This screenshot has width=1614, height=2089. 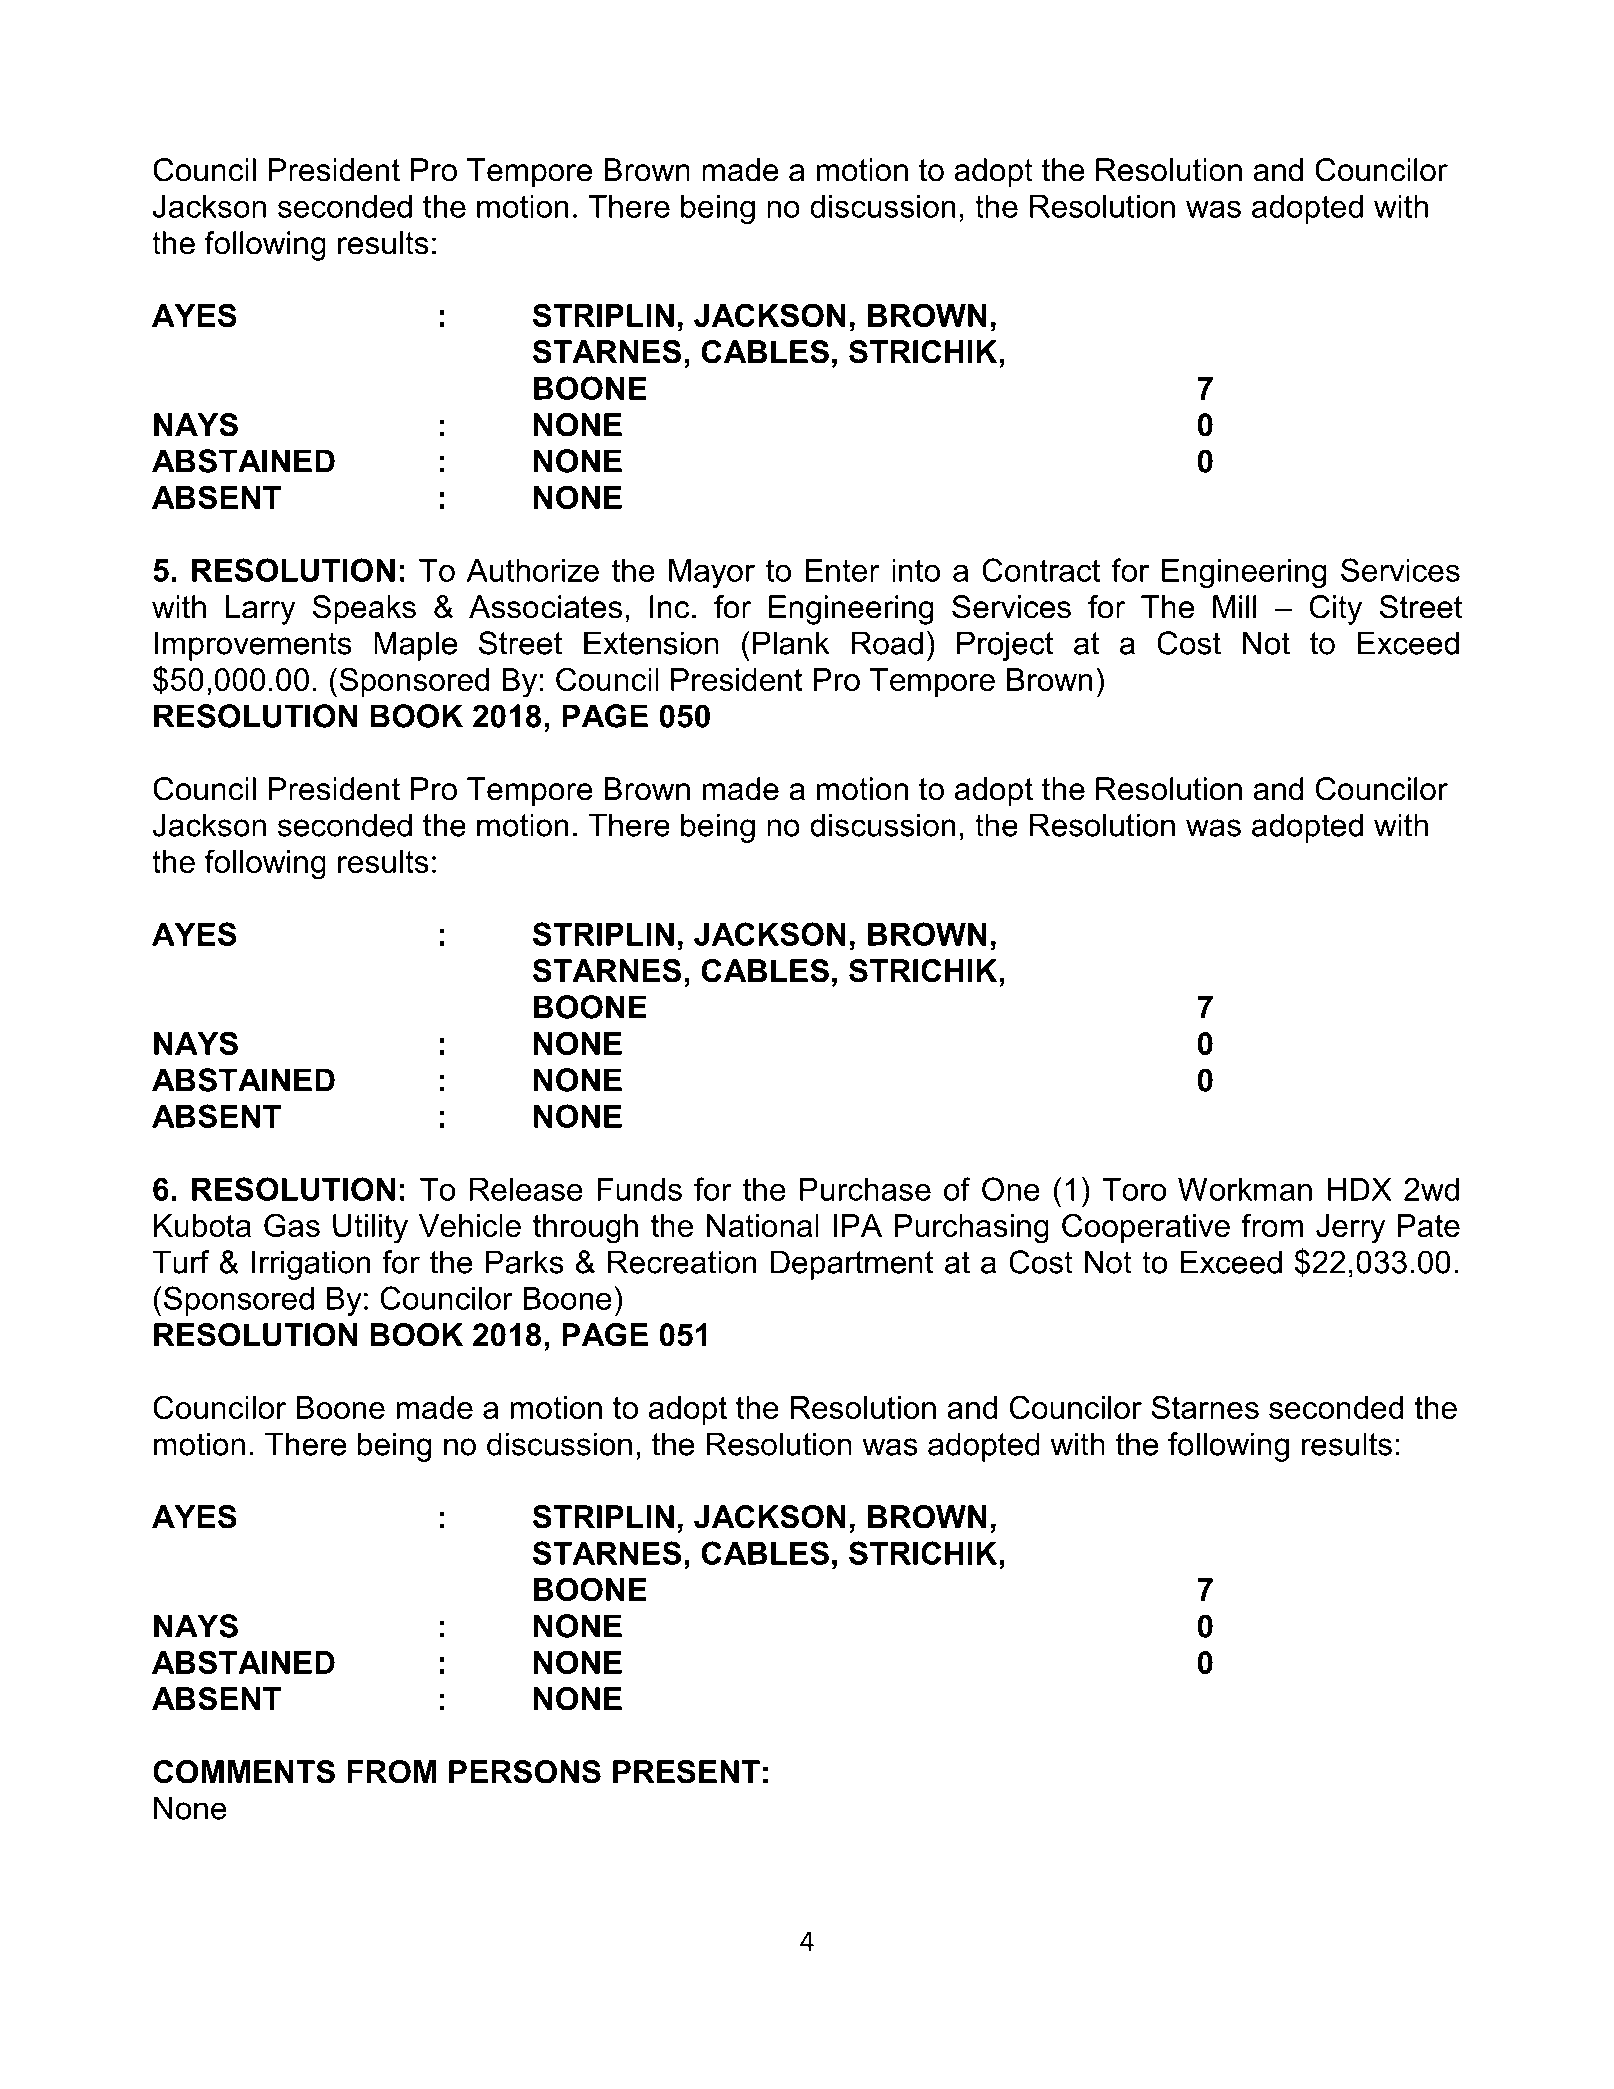 I want to click on PRESENT, so click(x=686, y=1772).
